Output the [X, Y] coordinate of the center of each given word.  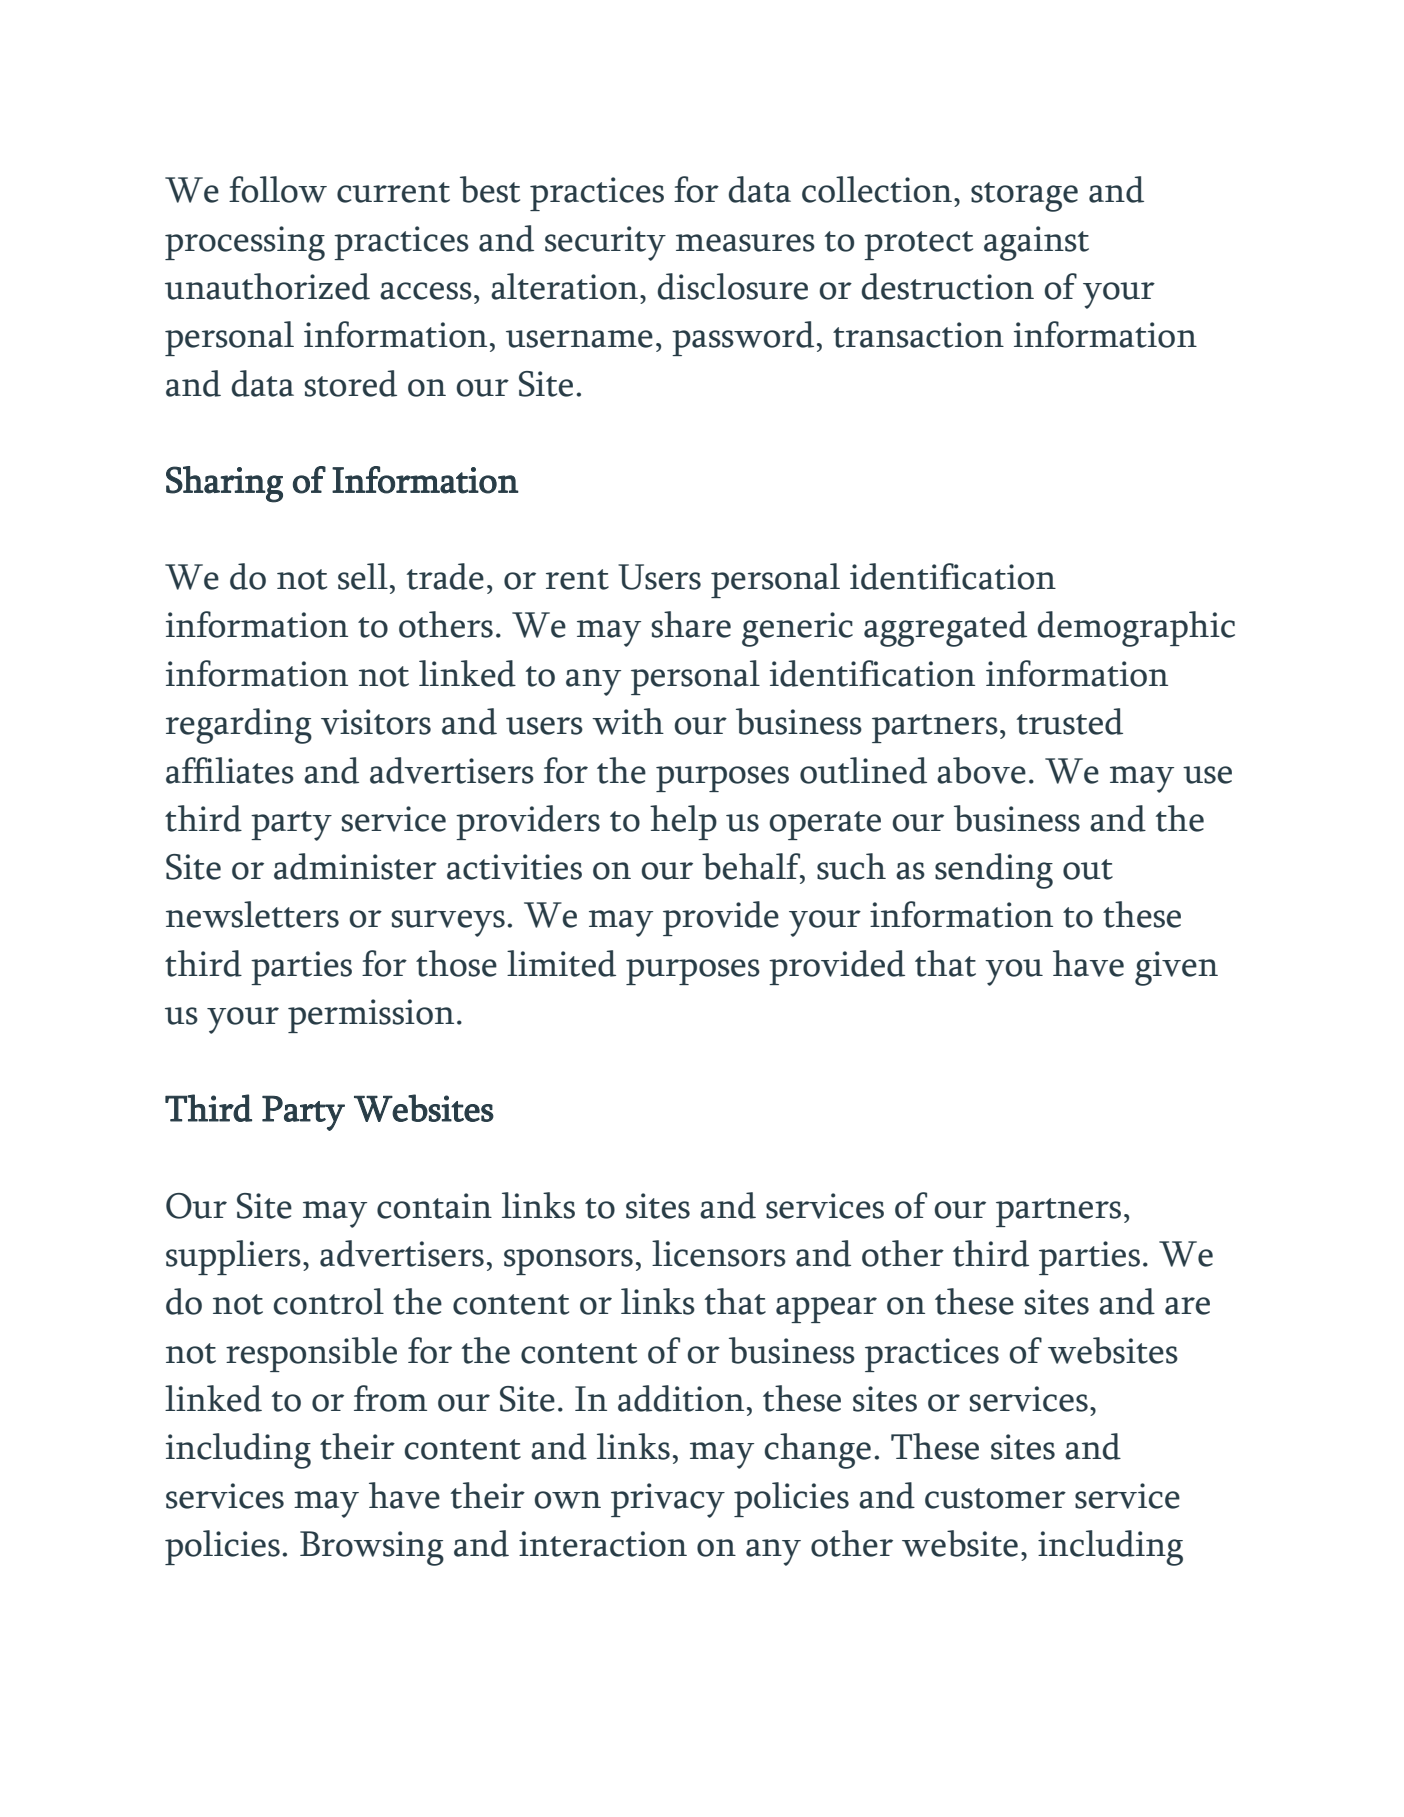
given [1176, 968]
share [691, 624]
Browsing [372, 1548]
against [1036, 243]
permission [371, 1016]
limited [561, 963]
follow [278, 189]
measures [745, 243]
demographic [1136, 629]
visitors [376, 722]
